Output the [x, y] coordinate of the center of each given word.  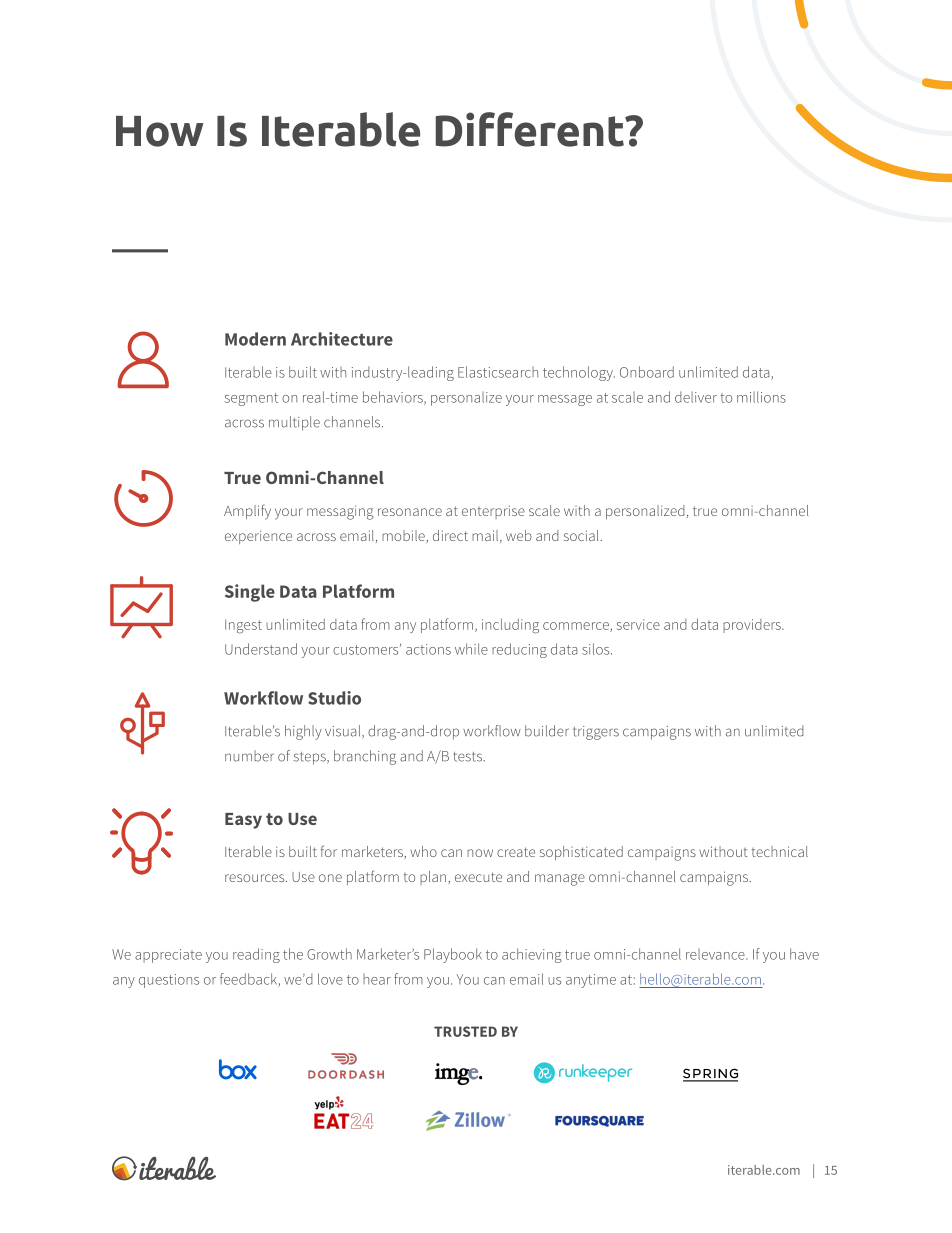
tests [468, 757]
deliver [696, 397]
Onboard [647, 372]
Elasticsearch [498, 372]
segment [251, 399]
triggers [596, 733]
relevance [716, 954]
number [249, 756]
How [160, 131]
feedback [249, 980]
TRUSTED [465, 1031]
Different [531, 129]
